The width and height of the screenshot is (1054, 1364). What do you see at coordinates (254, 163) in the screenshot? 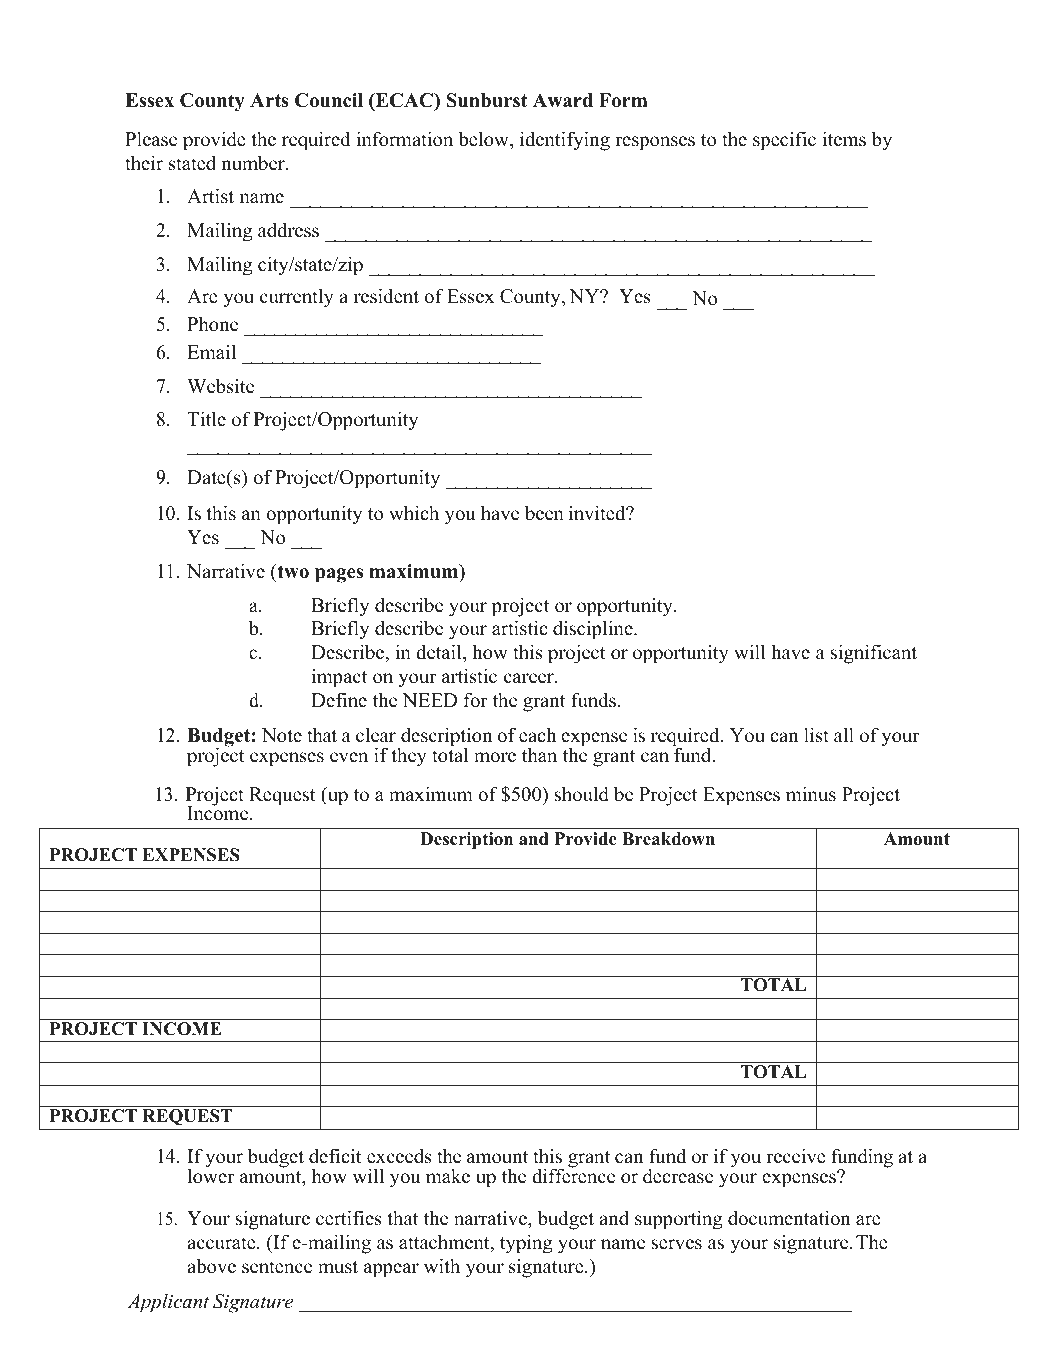
I see `number` at bounding box center [254, 163].
